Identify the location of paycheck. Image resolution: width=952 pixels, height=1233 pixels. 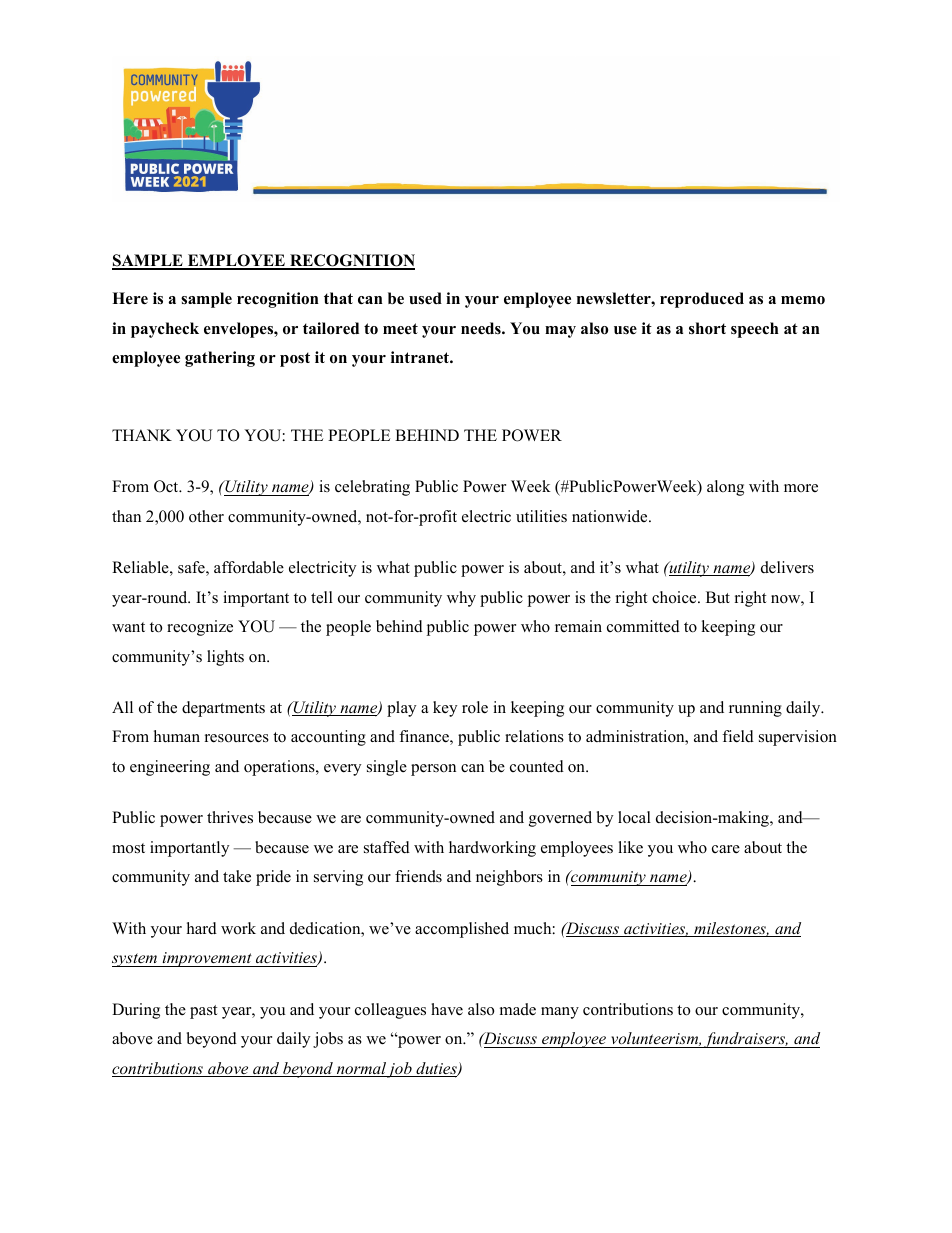
(165, 330).
